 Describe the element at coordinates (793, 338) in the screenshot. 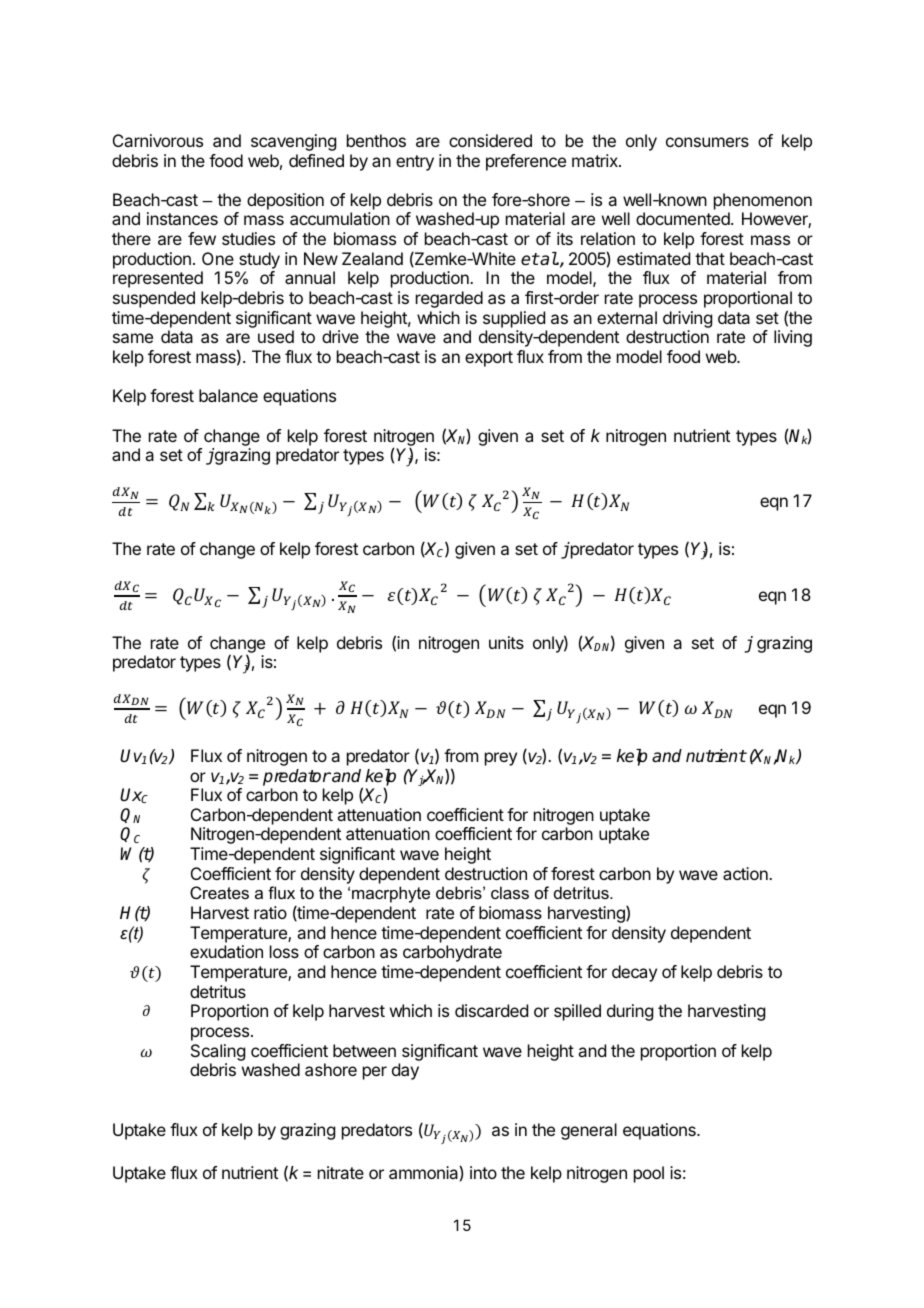

I see `living` at that location.
